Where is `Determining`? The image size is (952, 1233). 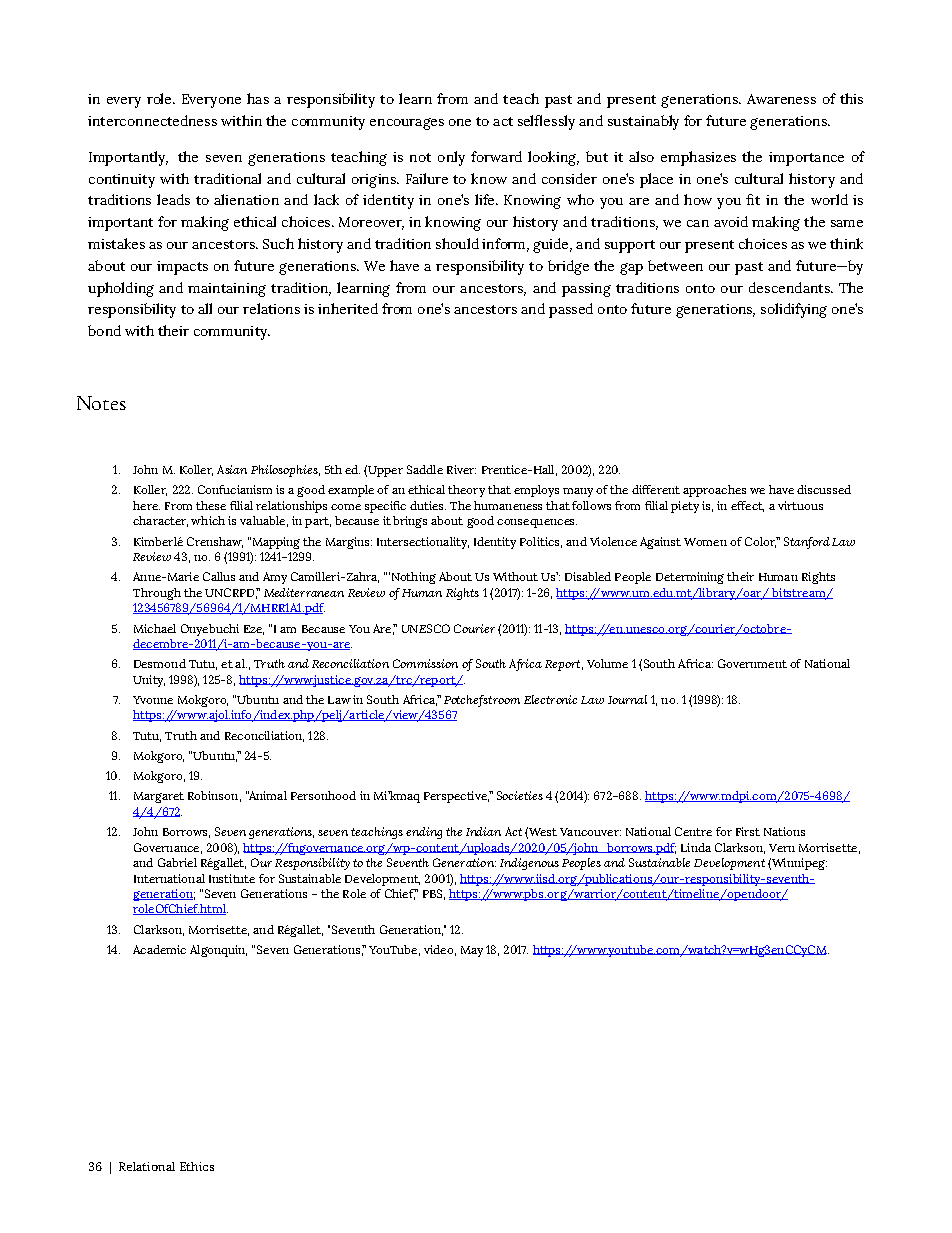
Determining is located at coordinates (690, 578).
